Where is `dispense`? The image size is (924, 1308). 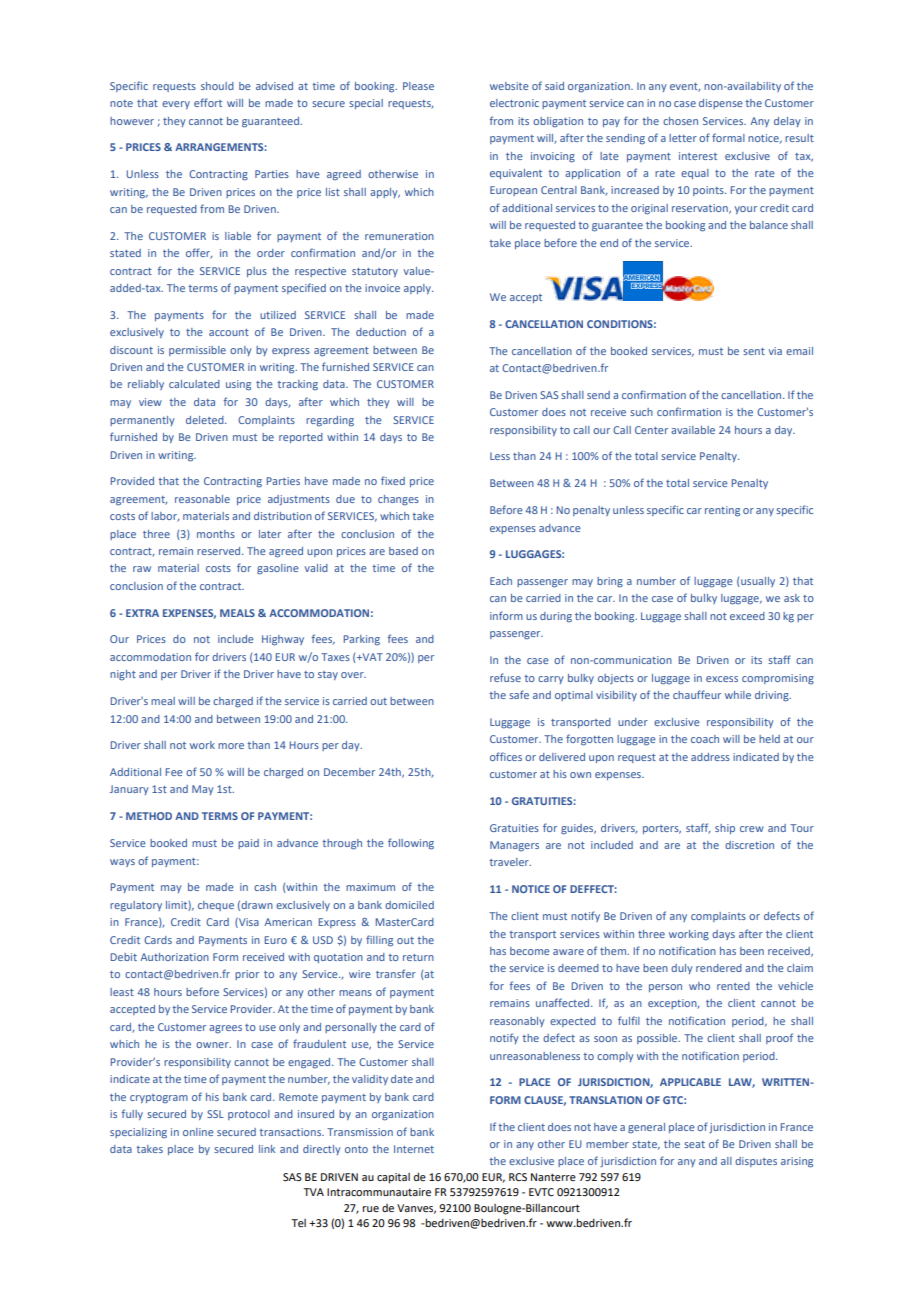 dispense is located at coordinates (721, 104).
